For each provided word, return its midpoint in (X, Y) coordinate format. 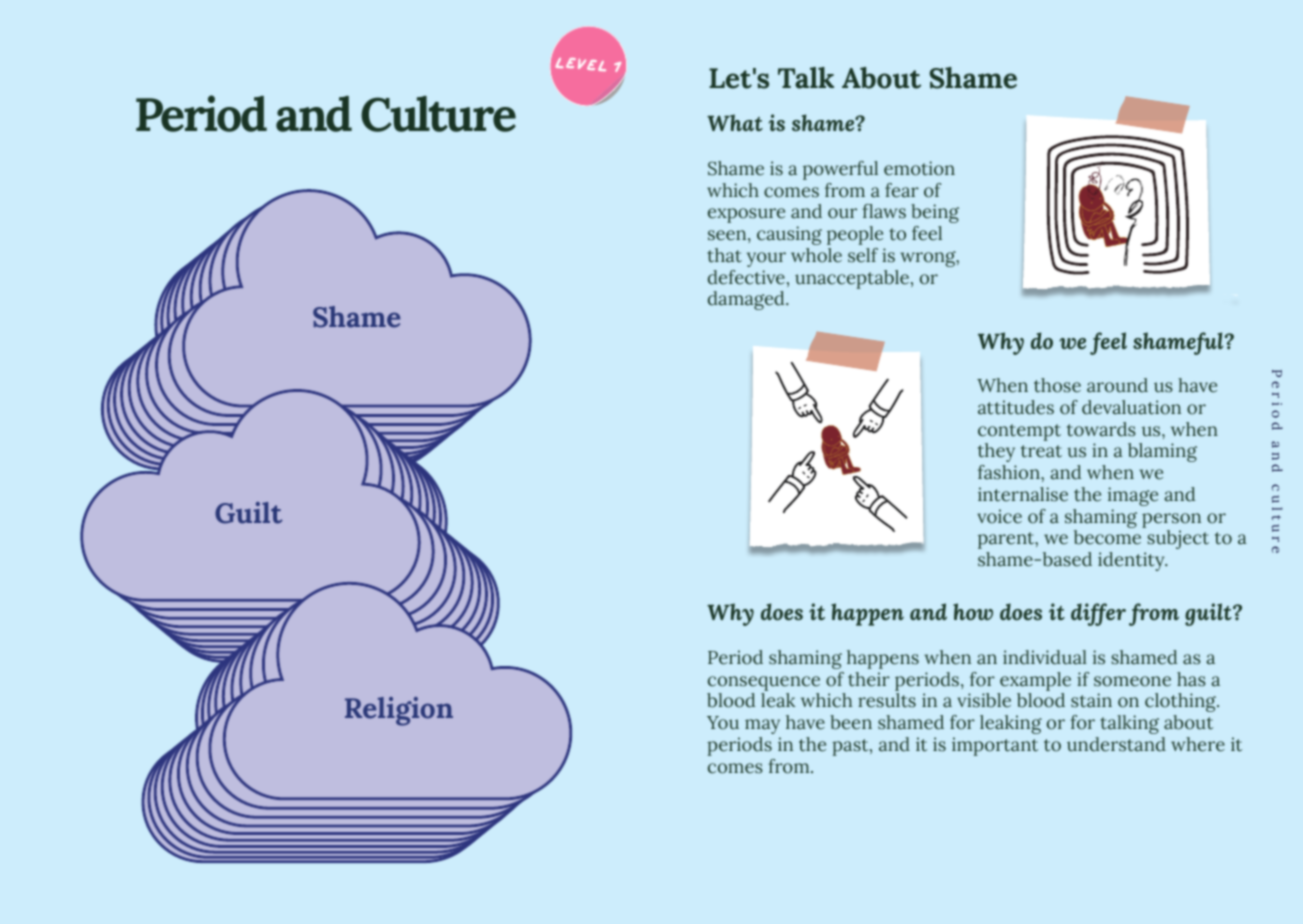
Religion (399, 711)
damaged (747, 300)
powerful (840, 170)
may (762, 726)
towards (1101, 429)
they (996, 452)
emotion (919, 168)
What (735, 122)
